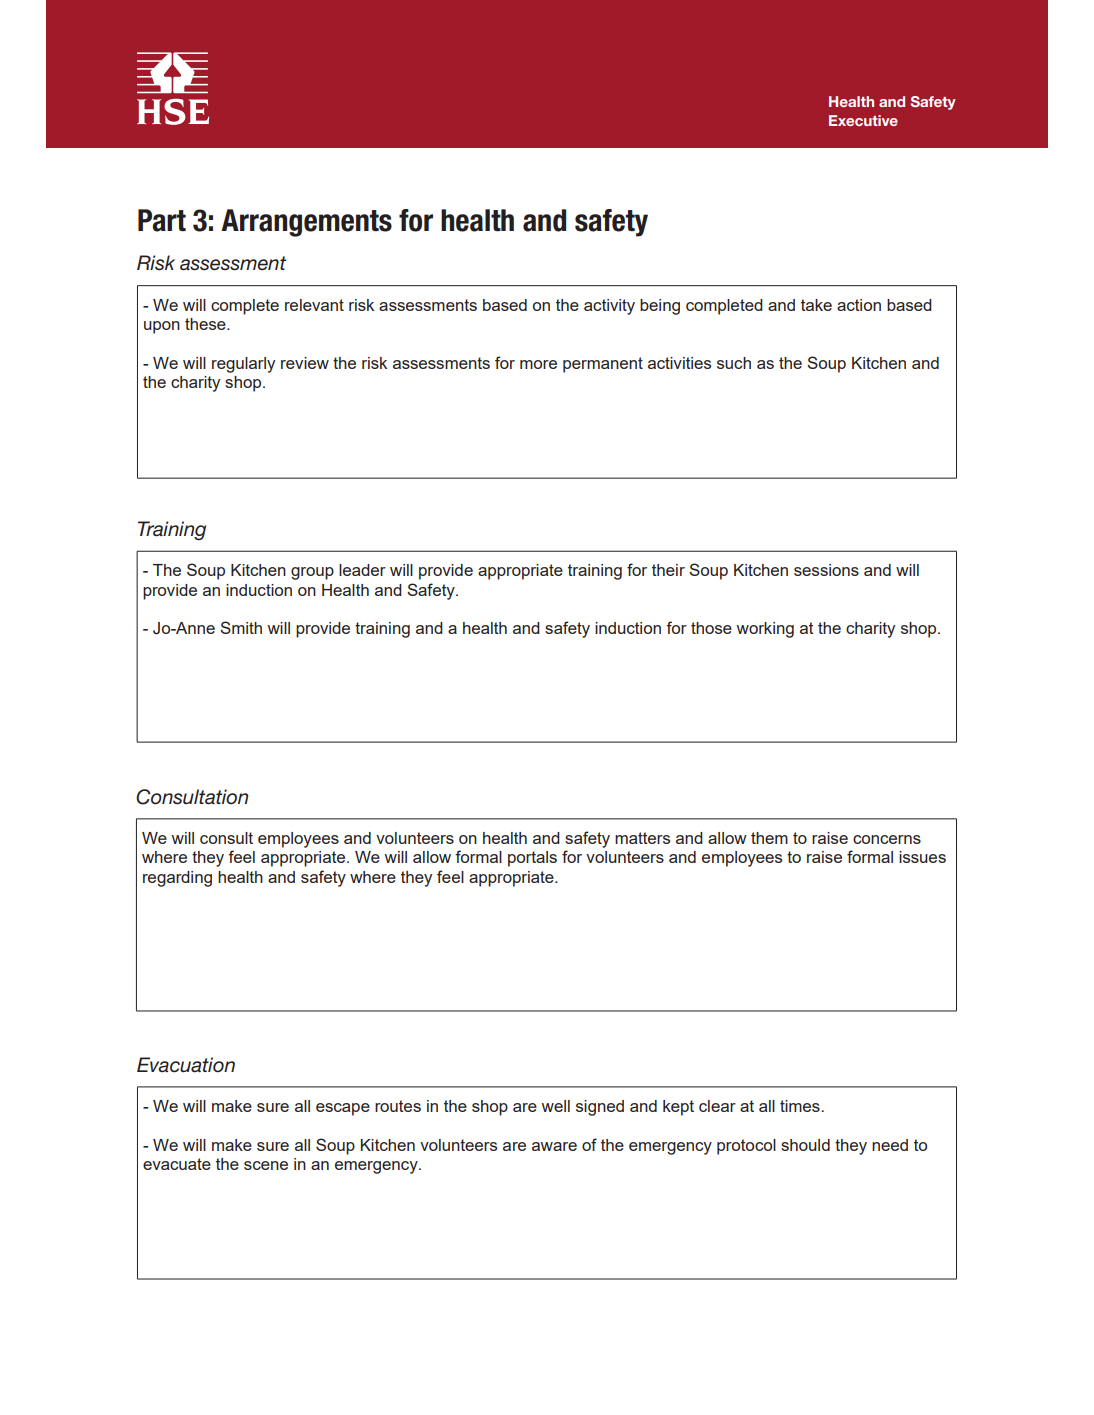 Image resolution: width=1094 pixels, height=1415 pixels. Describe the element at coordinates (554, 1146) in the image. I see `aware` at that location.
